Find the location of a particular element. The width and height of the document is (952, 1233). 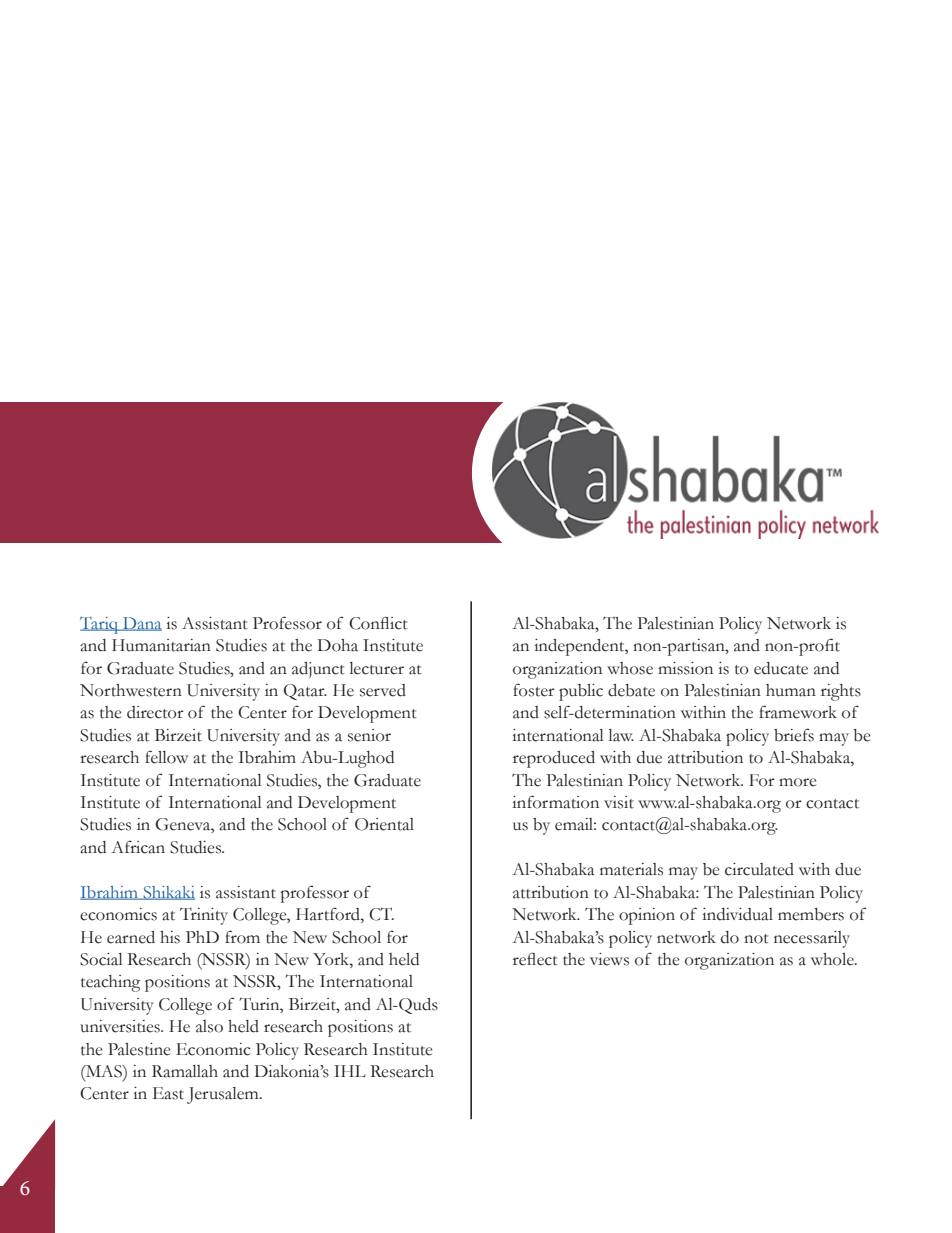

East is located at coordinates (168, 1093).
